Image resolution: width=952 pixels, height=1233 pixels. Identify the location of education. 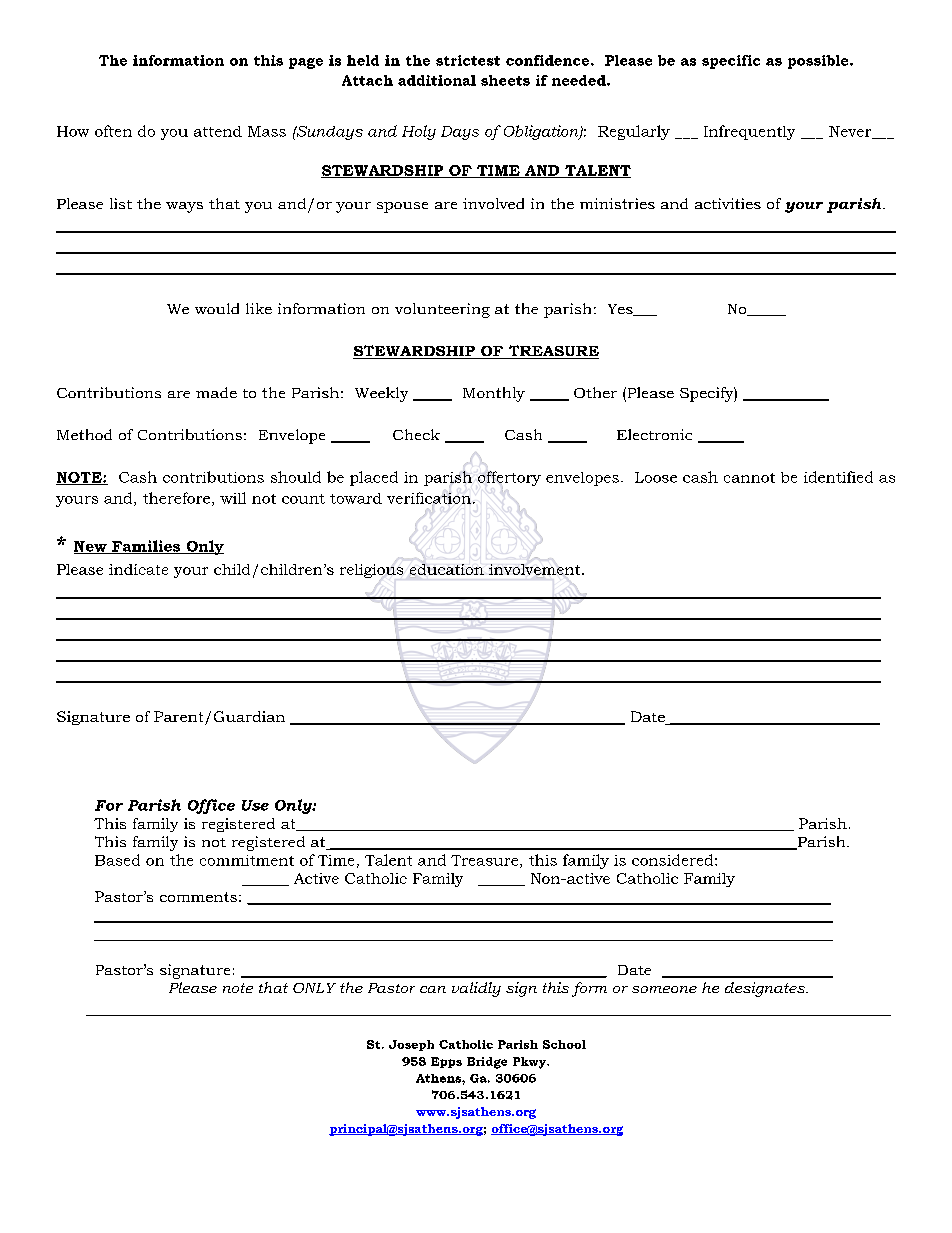
(447, 569).
